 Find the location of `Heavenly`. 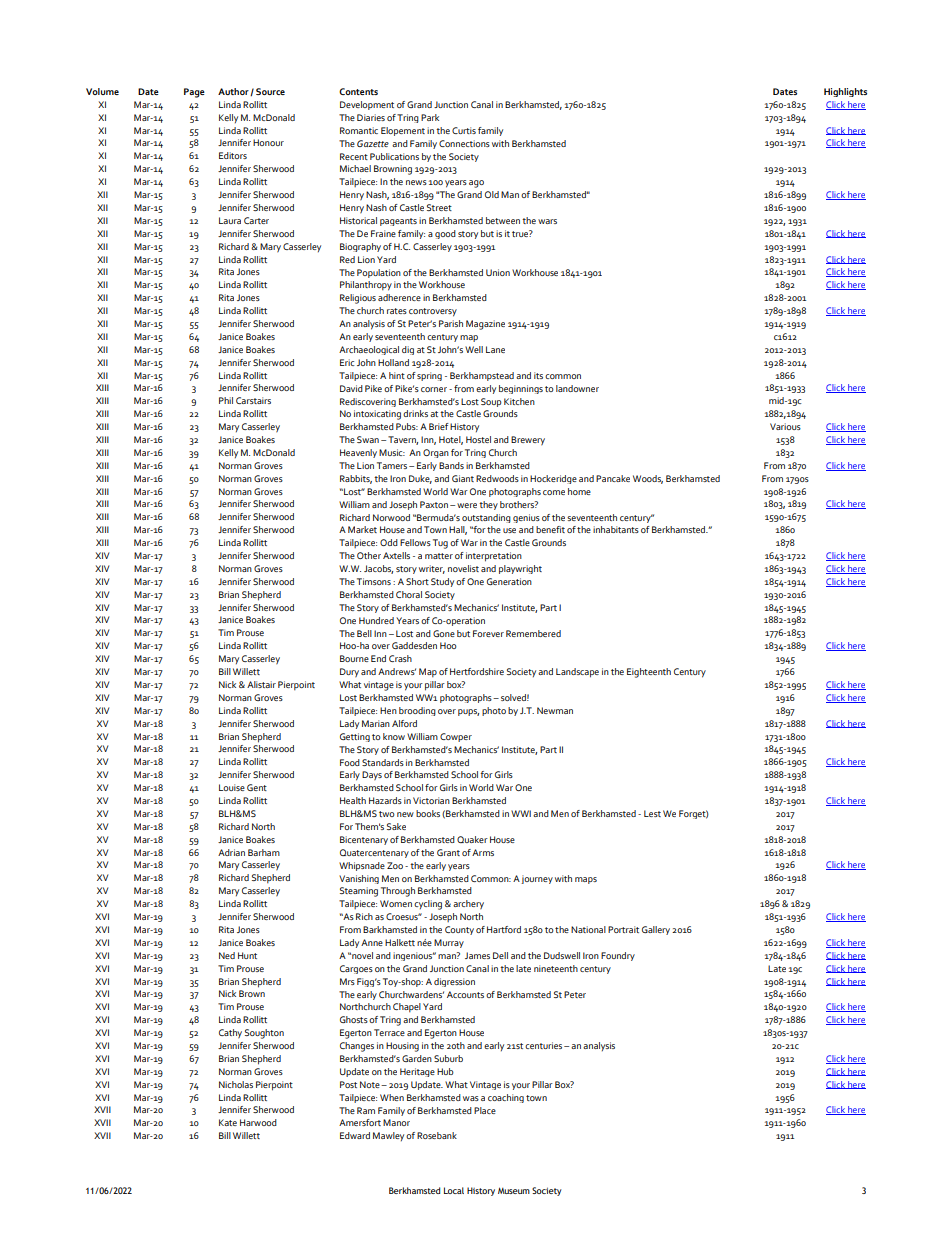

Heavenly is located at coordinates (358, 453).
